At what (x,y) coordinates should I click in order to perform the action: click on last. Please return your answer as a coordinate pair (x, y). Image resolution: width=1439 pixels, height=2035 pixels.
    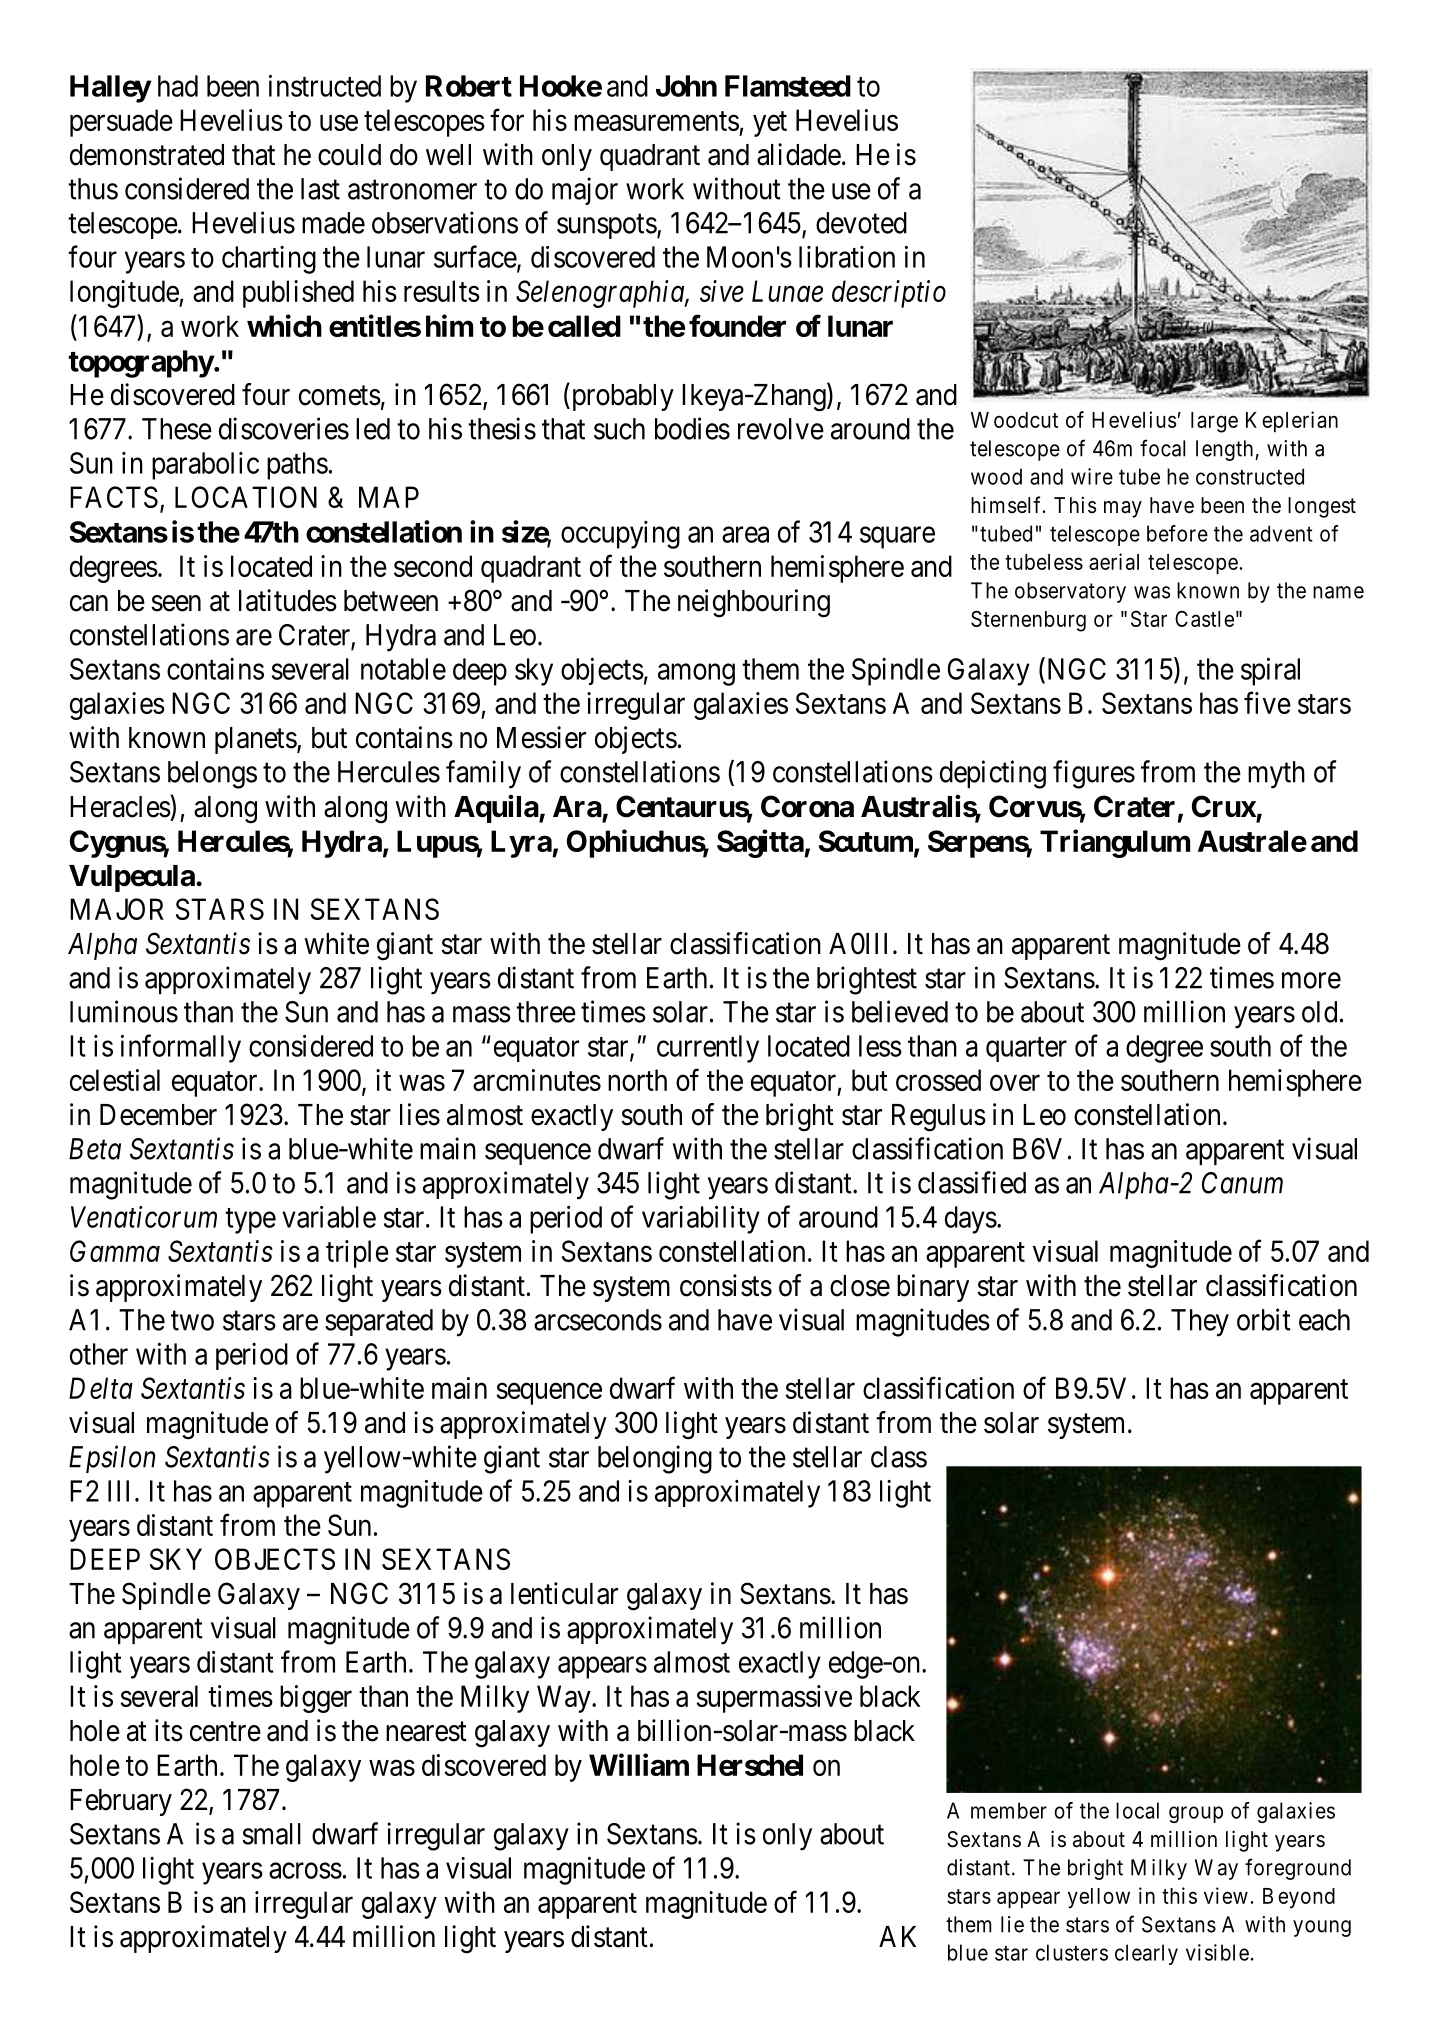
    Looking at the image, I should click on (320, 189).
